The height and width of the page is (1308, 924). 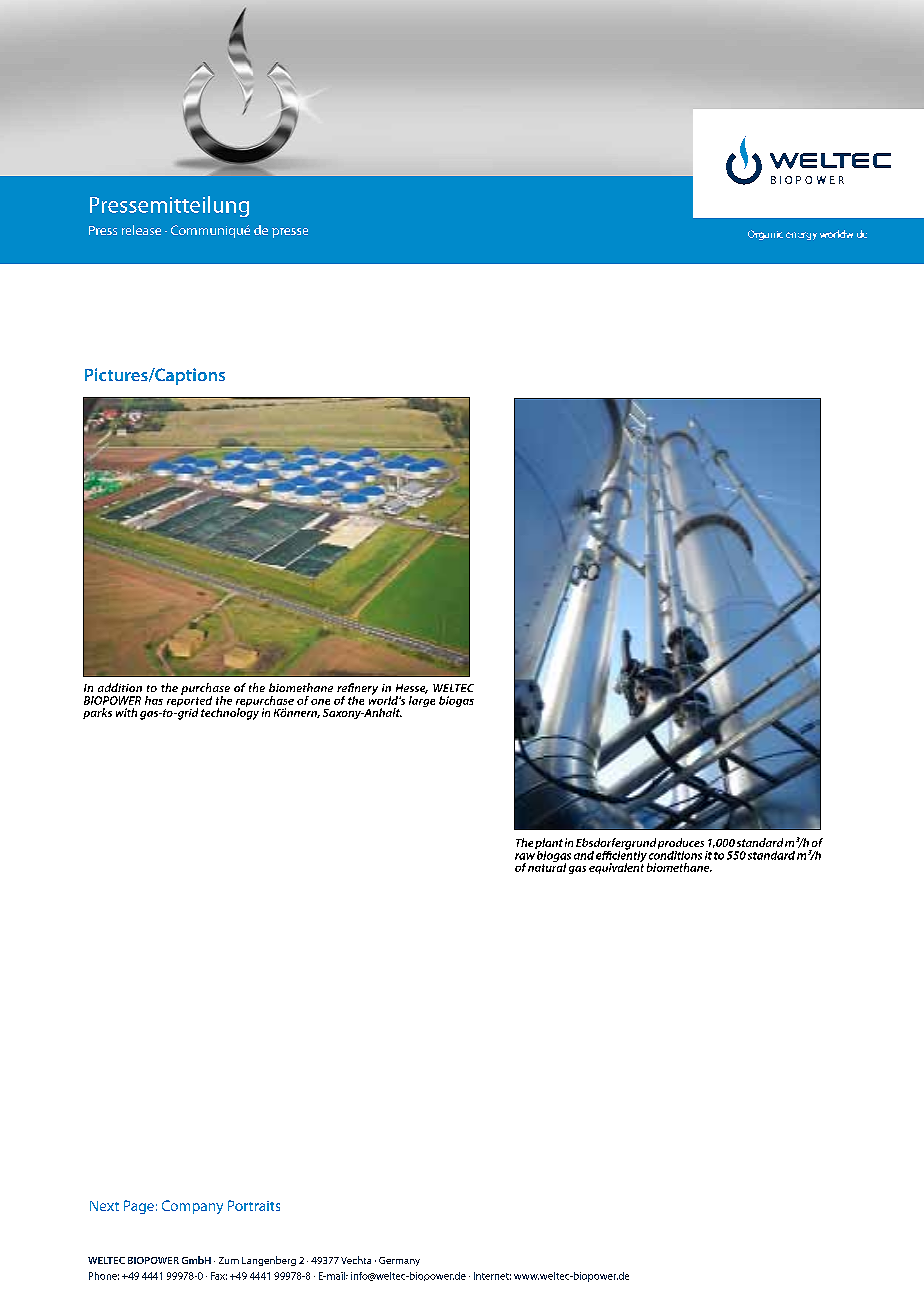 What do you see at coordinates (357, 690) in the page?
I see `refinery` at bounding box center [357, 690].
